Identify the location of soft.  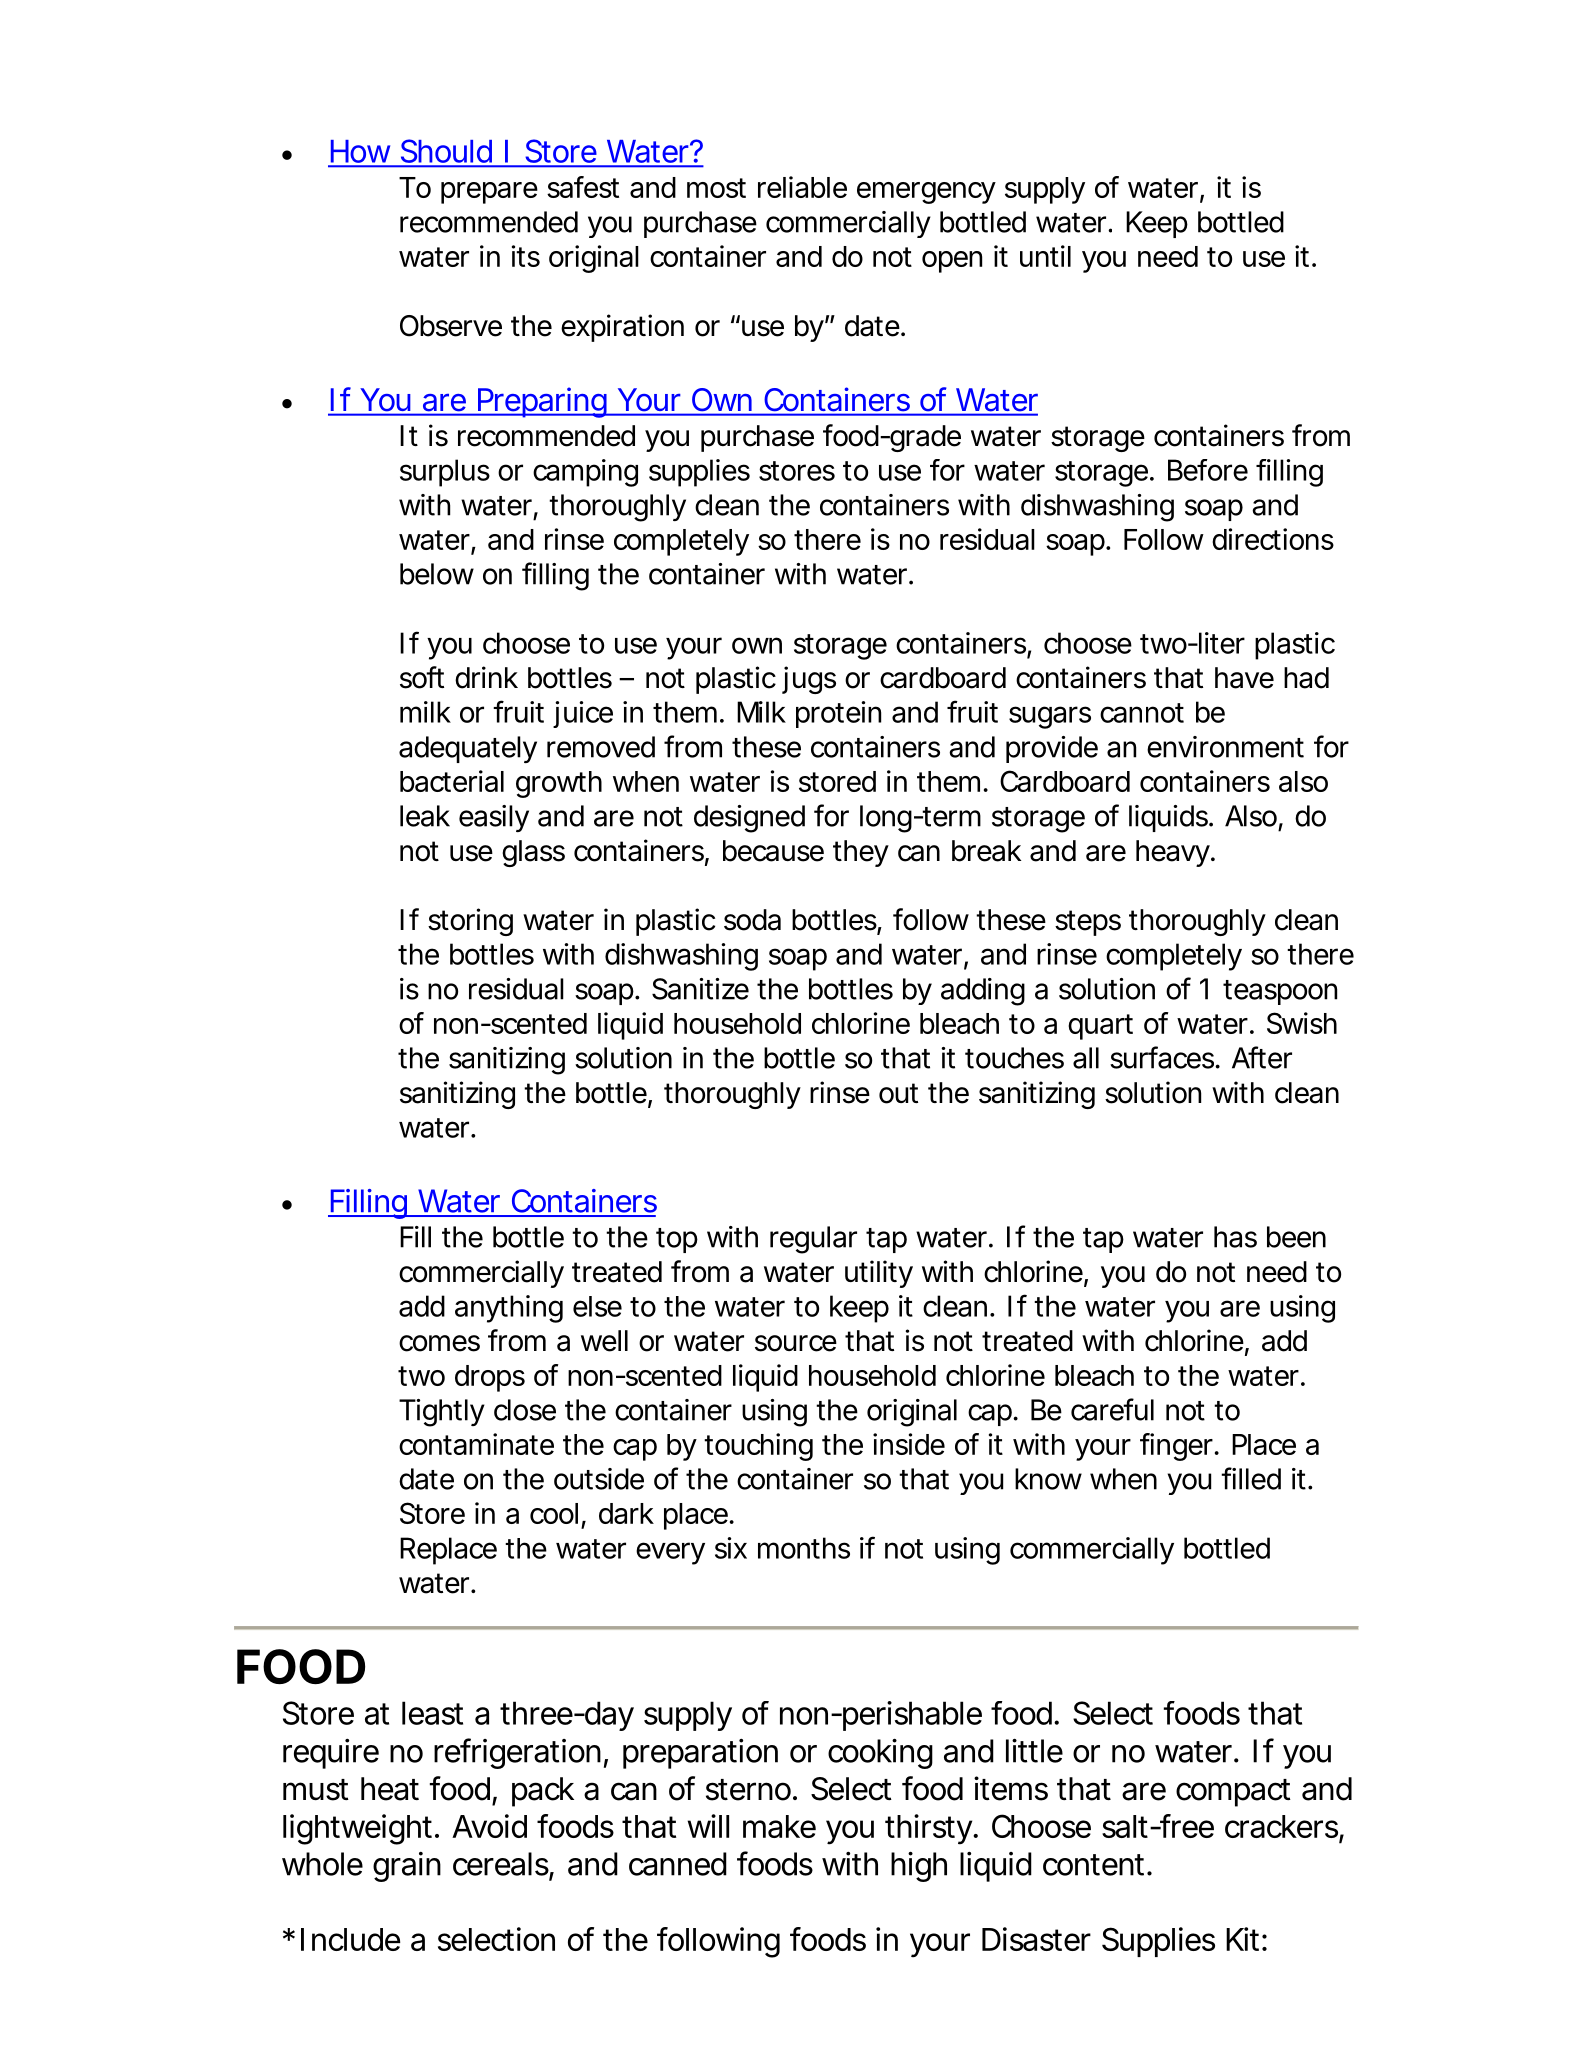
(422, 677).
